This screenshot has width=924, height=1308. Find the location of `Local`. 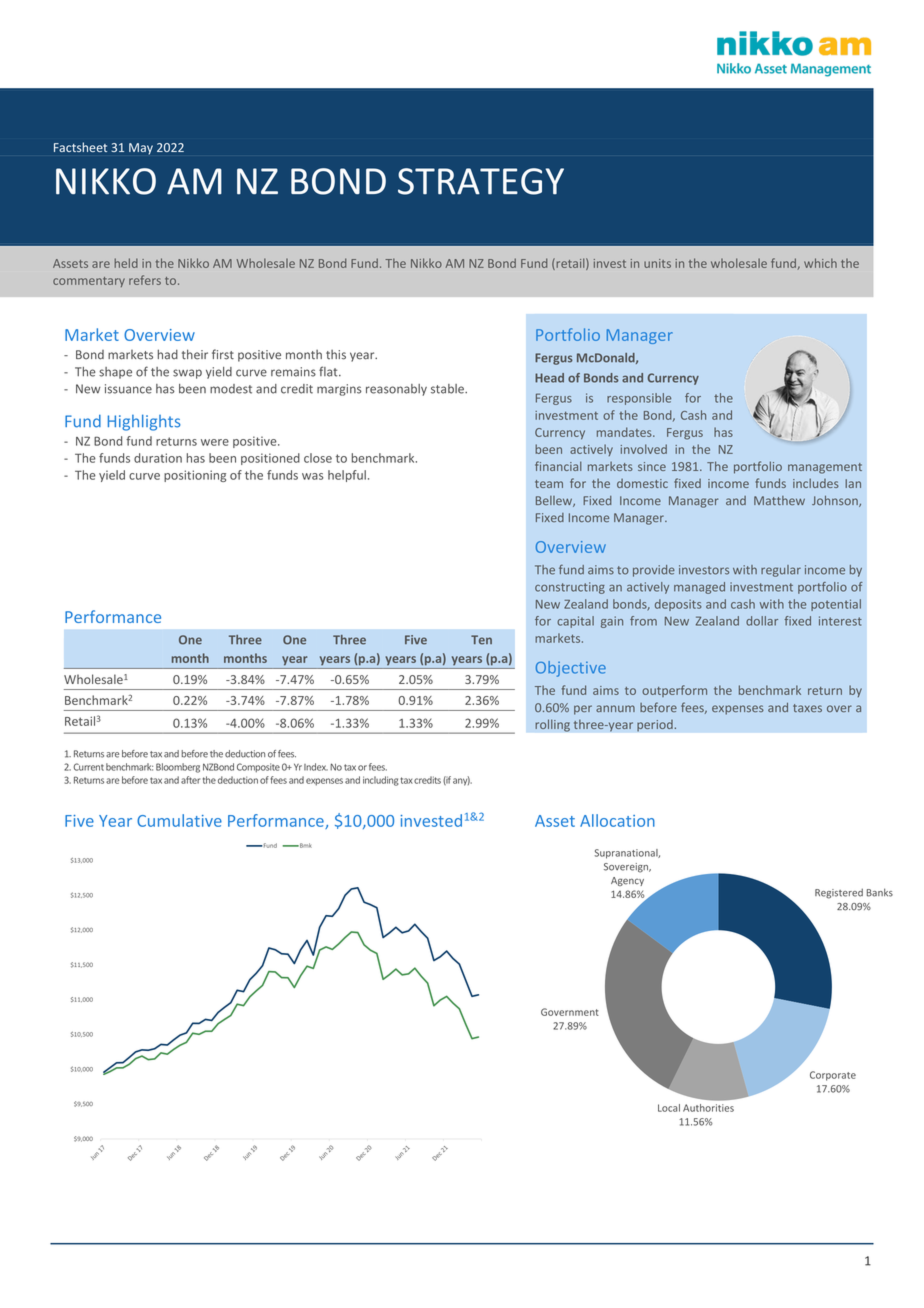

Local is located at coordinates (669, 1108).
